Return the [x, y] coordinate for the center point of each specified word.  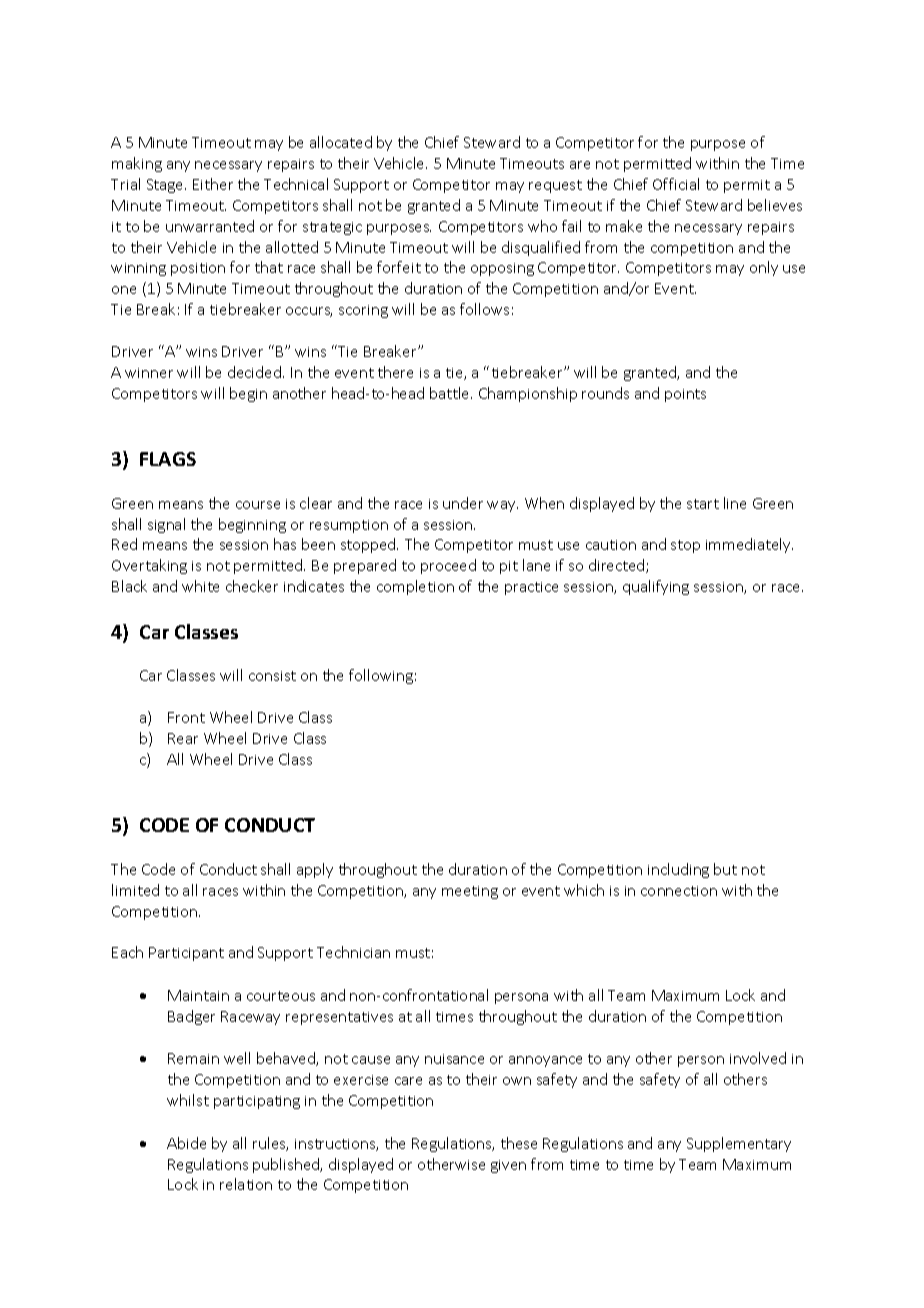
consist [272, 676]
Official [676, 184]
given [508, 1166]
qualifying [656, 587]
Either [213, 184]
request [555, 186]
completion [415, 587]
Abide [186, 1143]
